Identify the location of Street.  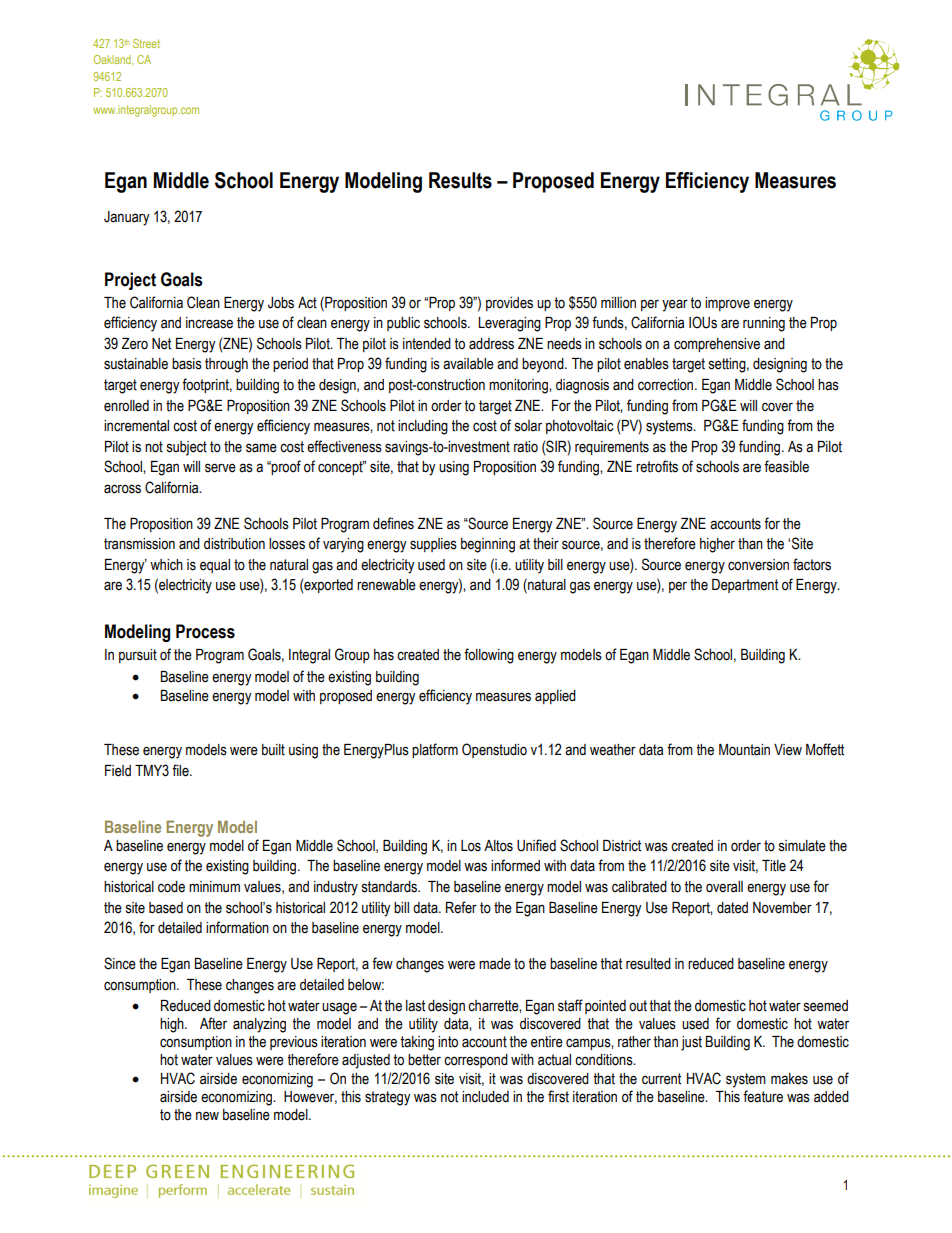
(146, 43).
